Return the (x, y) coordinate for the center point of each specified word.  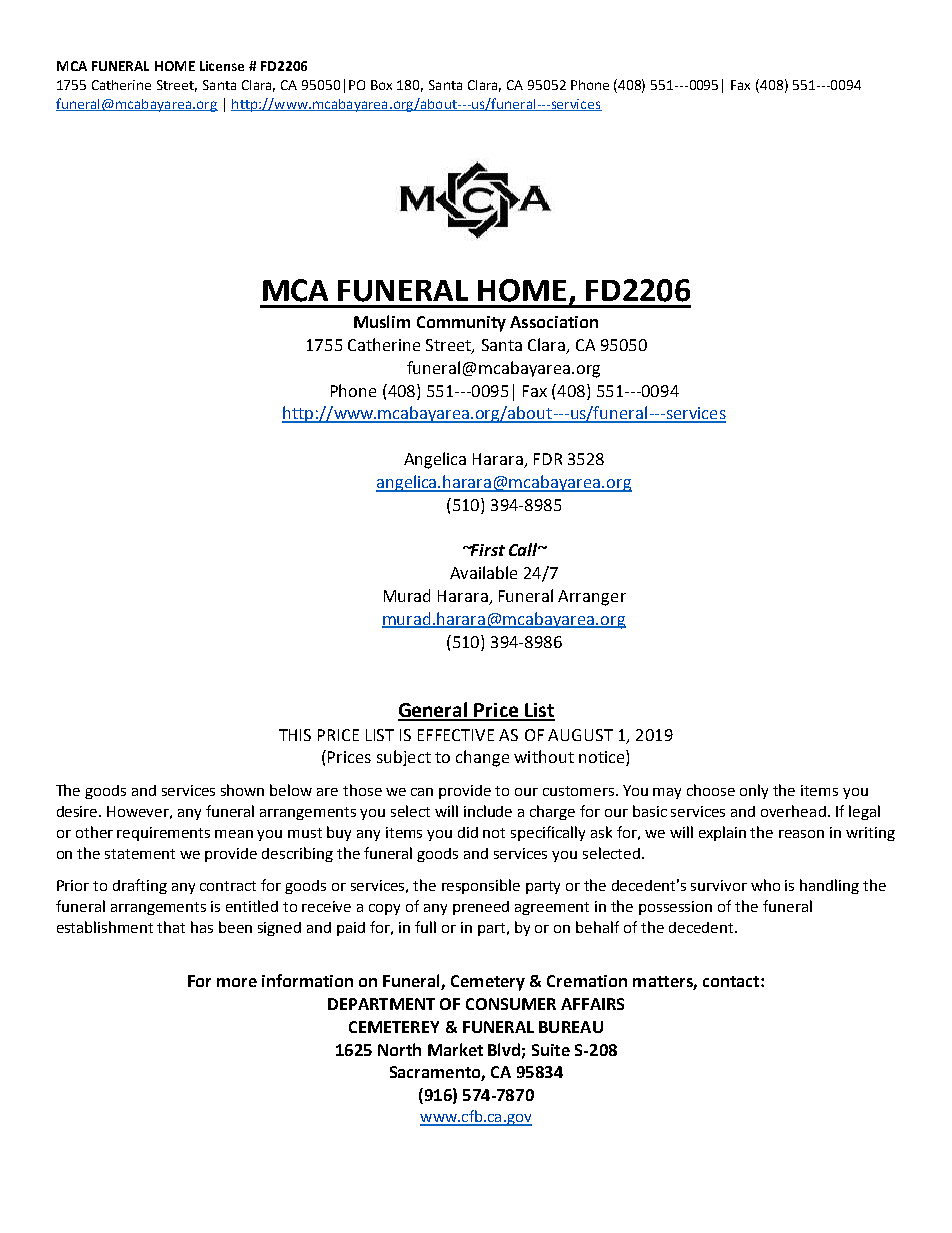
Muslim (382, 321)
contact (732, 981)
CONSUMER (511, 1004)
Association (554, 322)
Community (461, 324)
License (222, 66)
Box (381, 85)
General (434, 711)
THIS (295, 735)
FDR (548, 459)
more (237, 982)
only (754, 791)
